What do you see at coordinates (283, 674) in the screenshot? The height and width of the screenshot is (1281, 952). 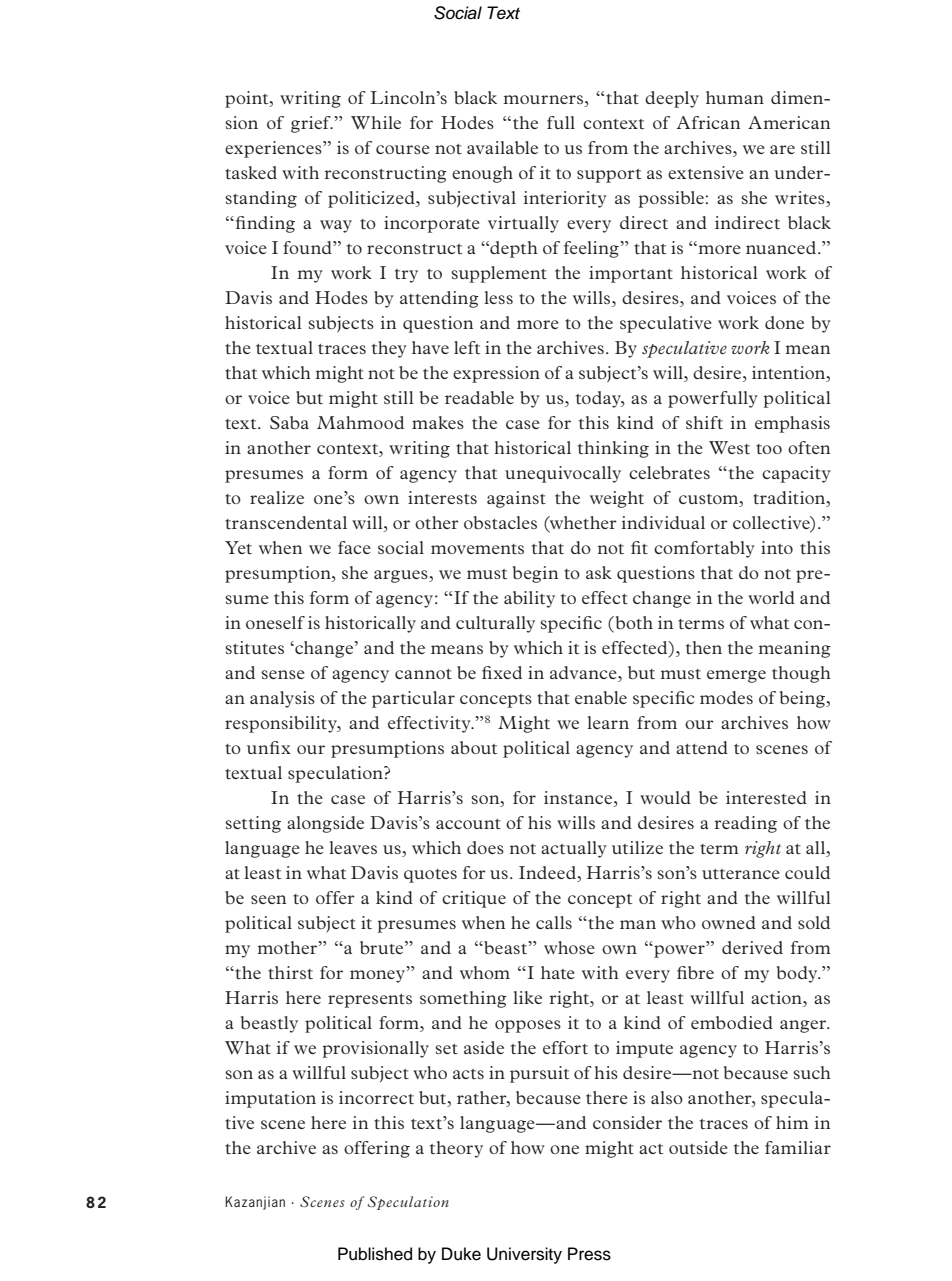 I see `sense` at bounding box center [283, 674].
